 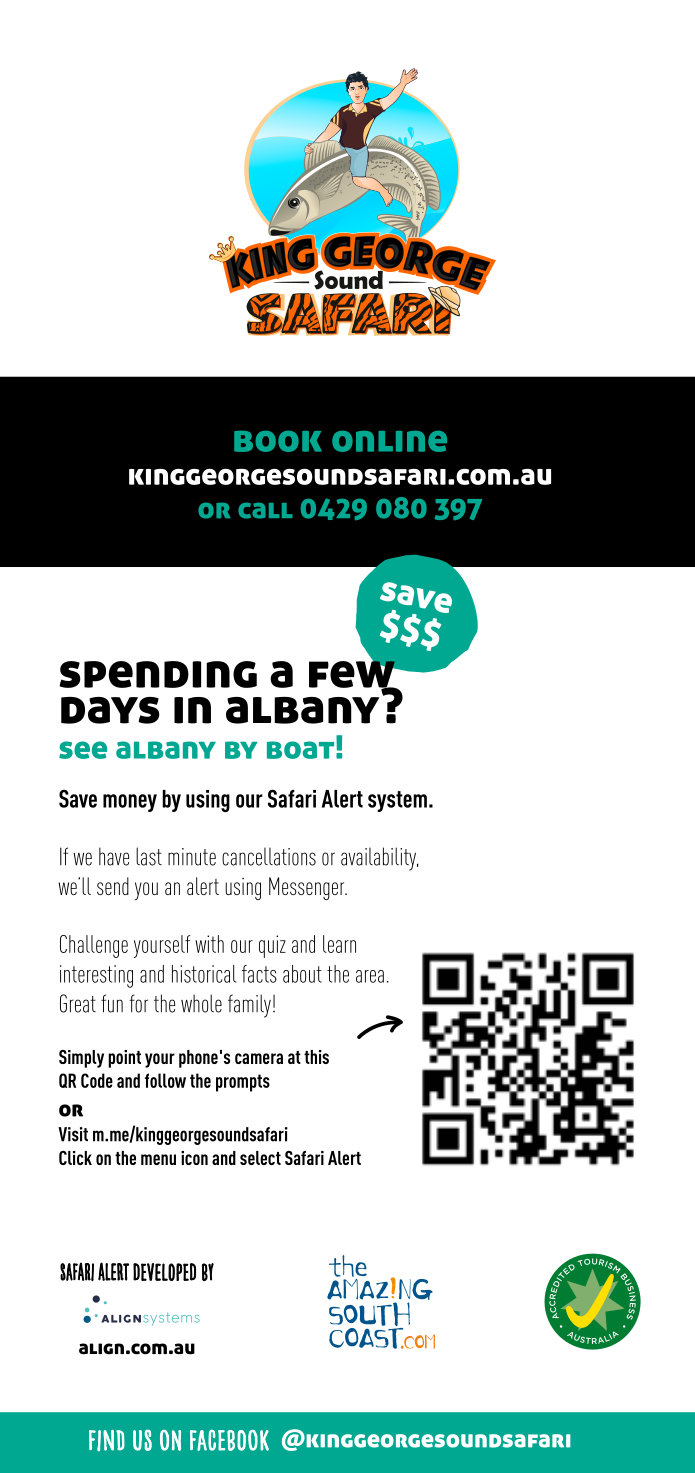 What do you see at coordinates (260, 1158) in the screenshot?
I see `select` at bounding box center [260, 1158].
